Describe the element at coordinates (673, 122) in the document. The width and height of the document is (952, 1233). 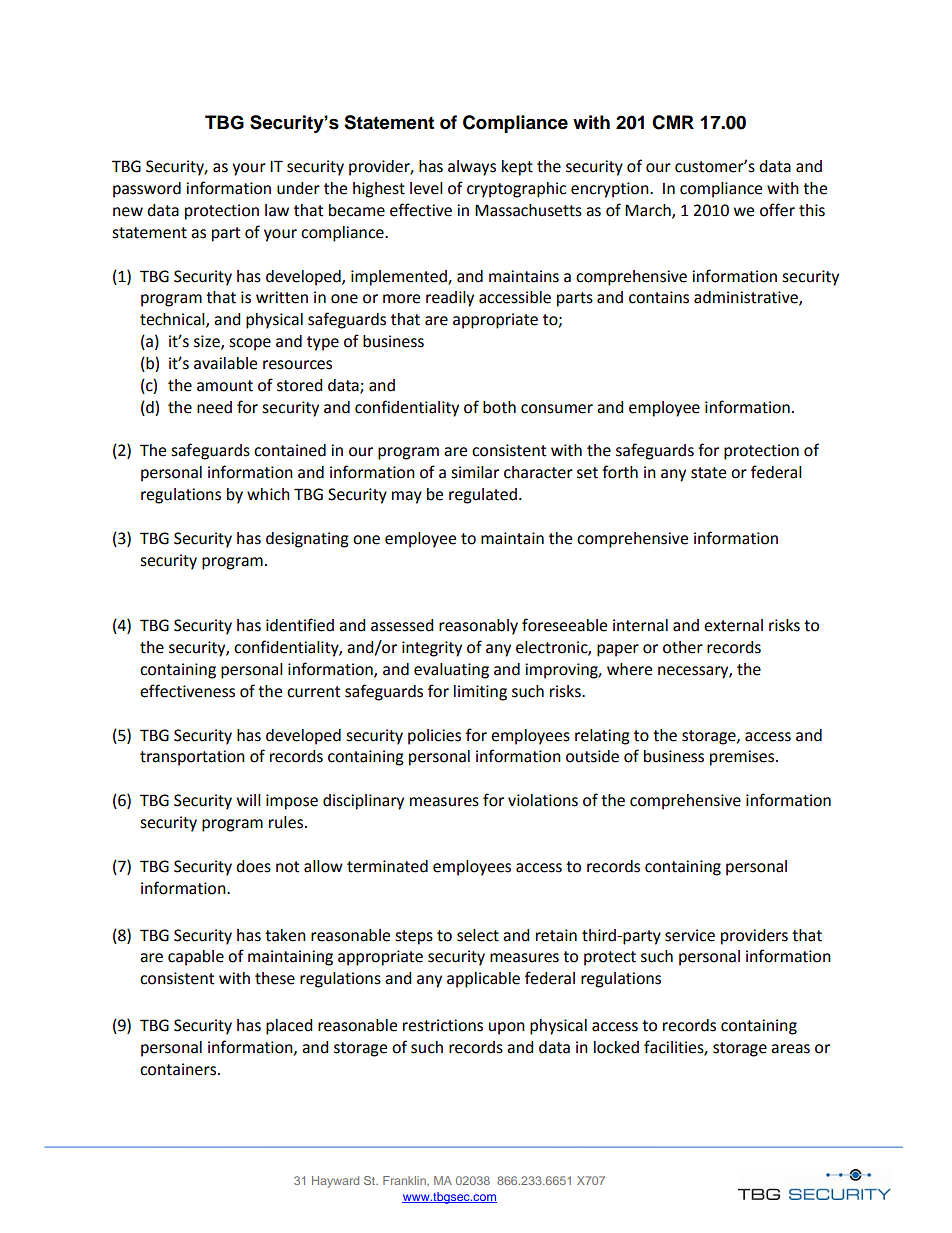
I see `CMR` at that location.
